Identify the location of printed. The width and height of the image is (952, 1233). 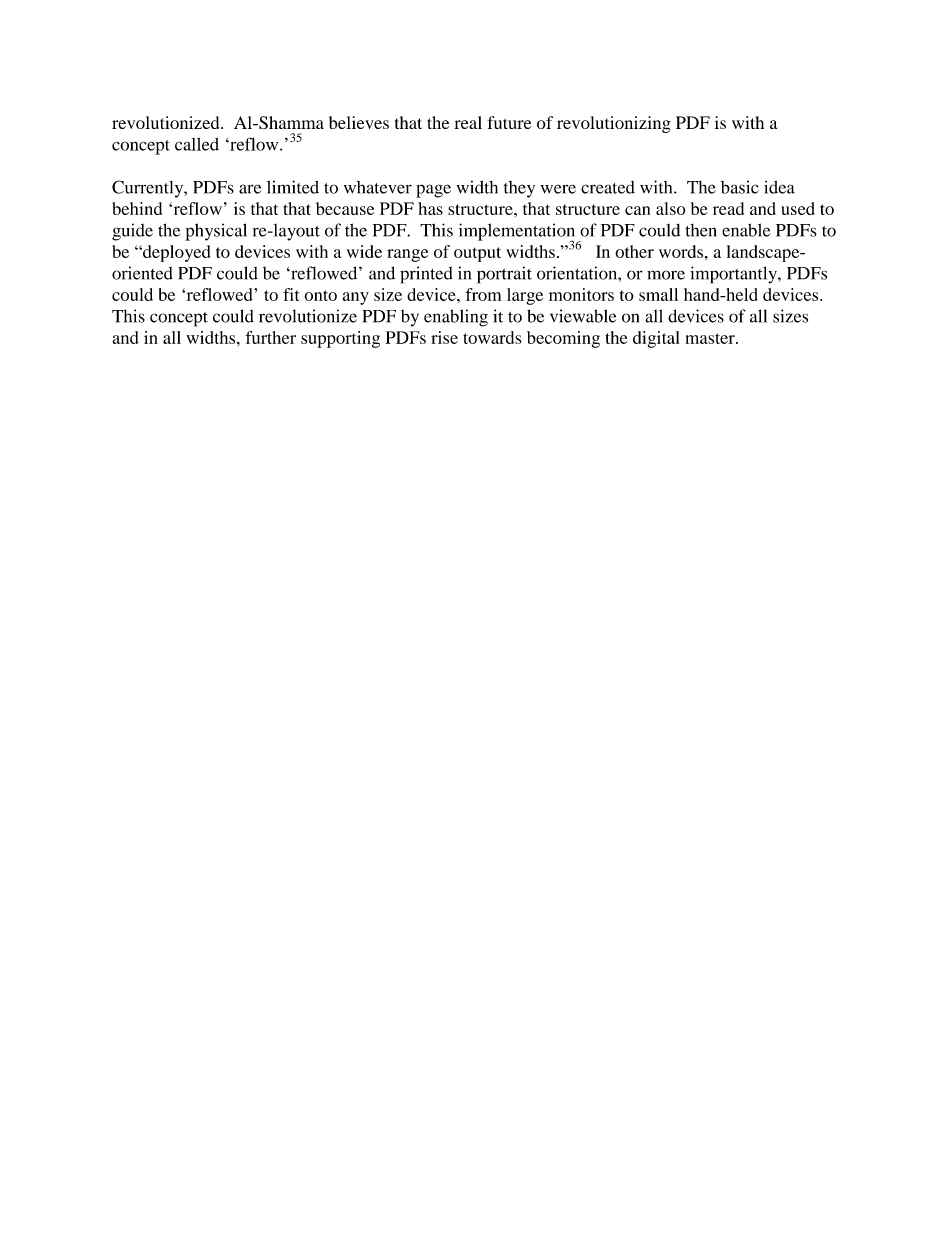
(426, 275).
